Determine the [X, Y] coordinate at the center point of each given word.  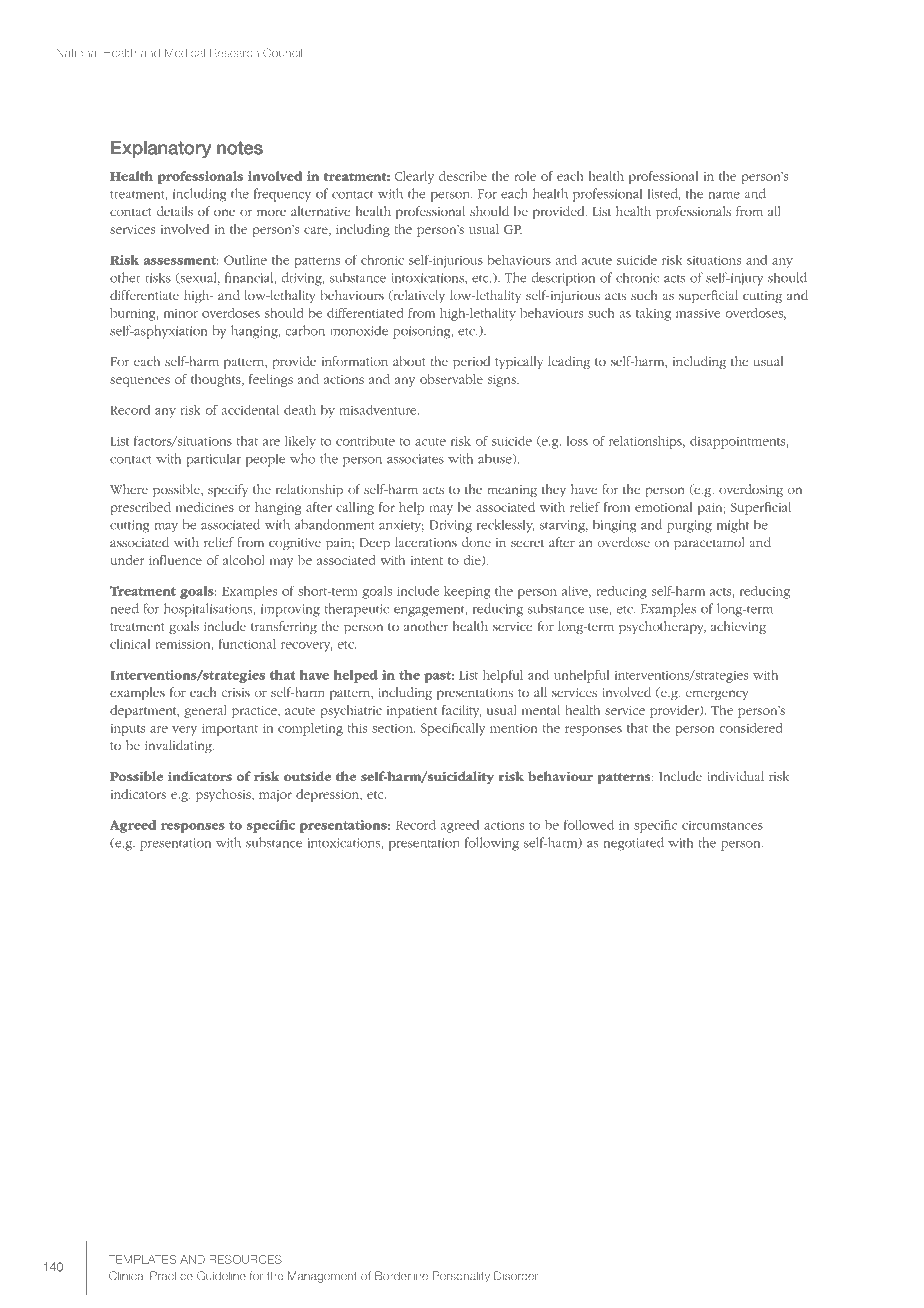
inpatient [412, 712]
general [205, 711]
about [409, 361]
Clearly [414, 177]
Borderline [401, 1276]
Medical [185, 52]
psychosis [224, 795]
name [724, 195]
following [492, 844]
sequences [140, 382]
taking [653, 314]
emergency [716, 695]
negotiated [634, 844]
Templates [142, 1259]
